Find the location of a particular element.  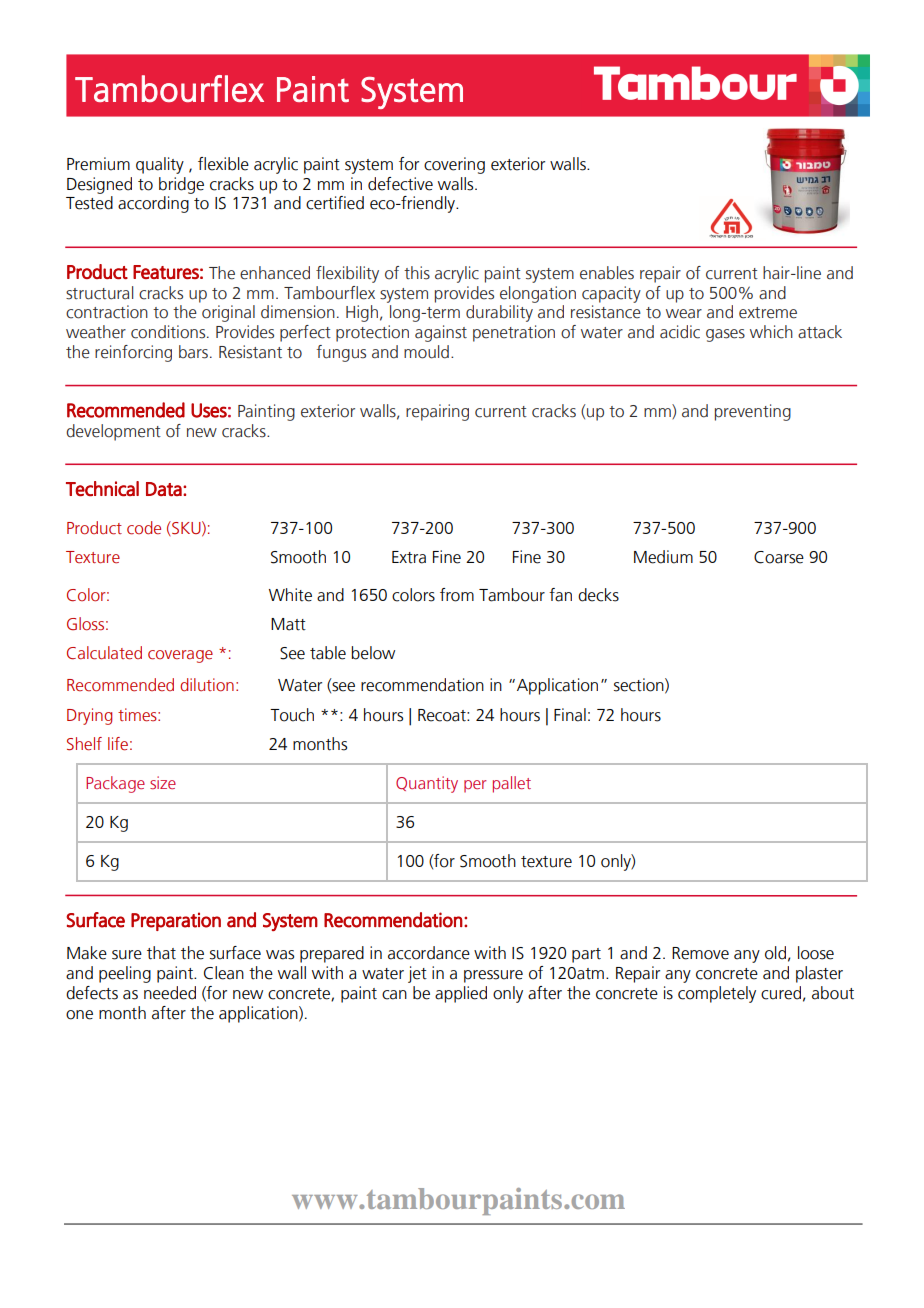

code is located at coordinates (144, 528).
